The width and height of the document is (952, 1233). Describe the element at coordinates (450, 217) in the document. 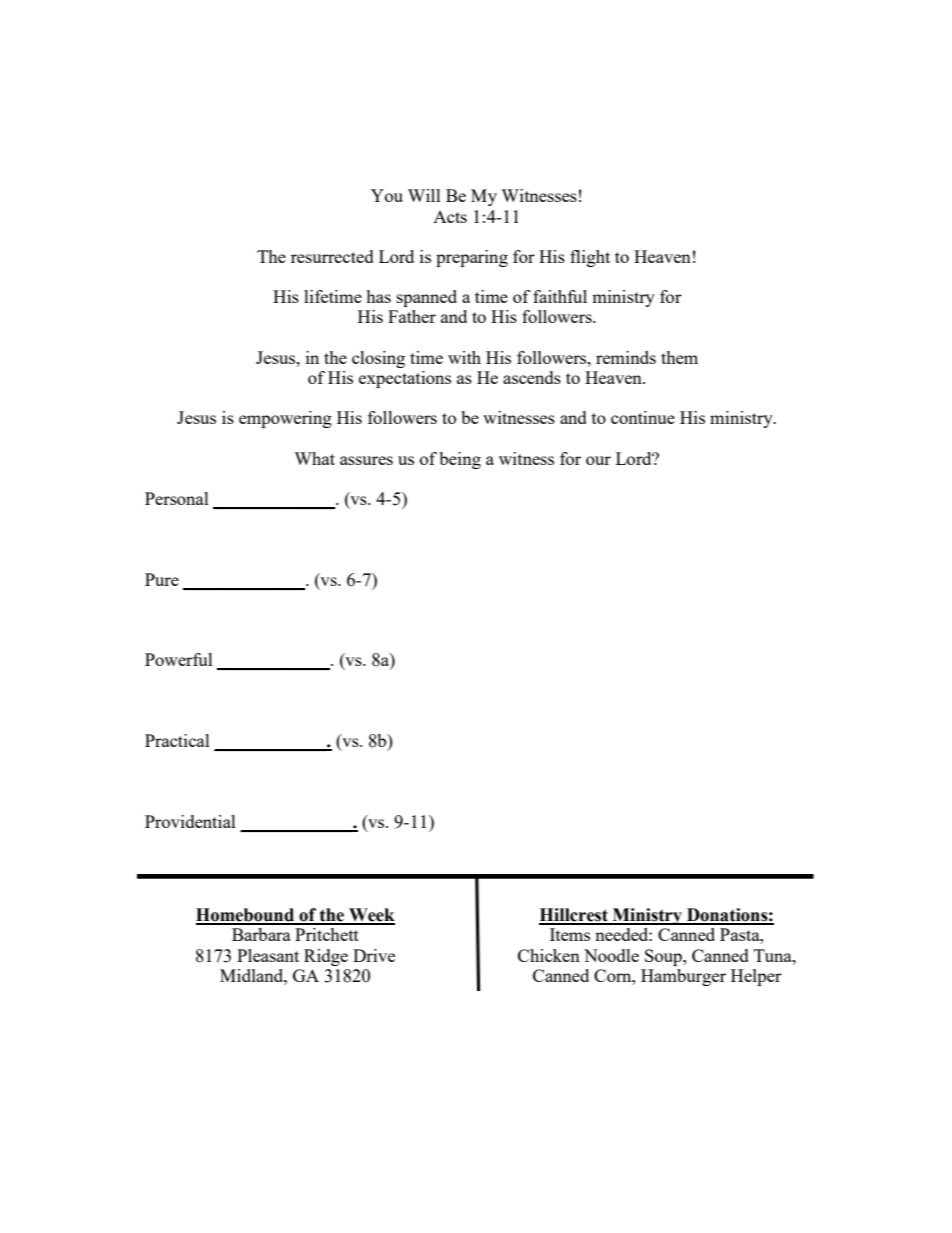

I see `Acts` at that location.
